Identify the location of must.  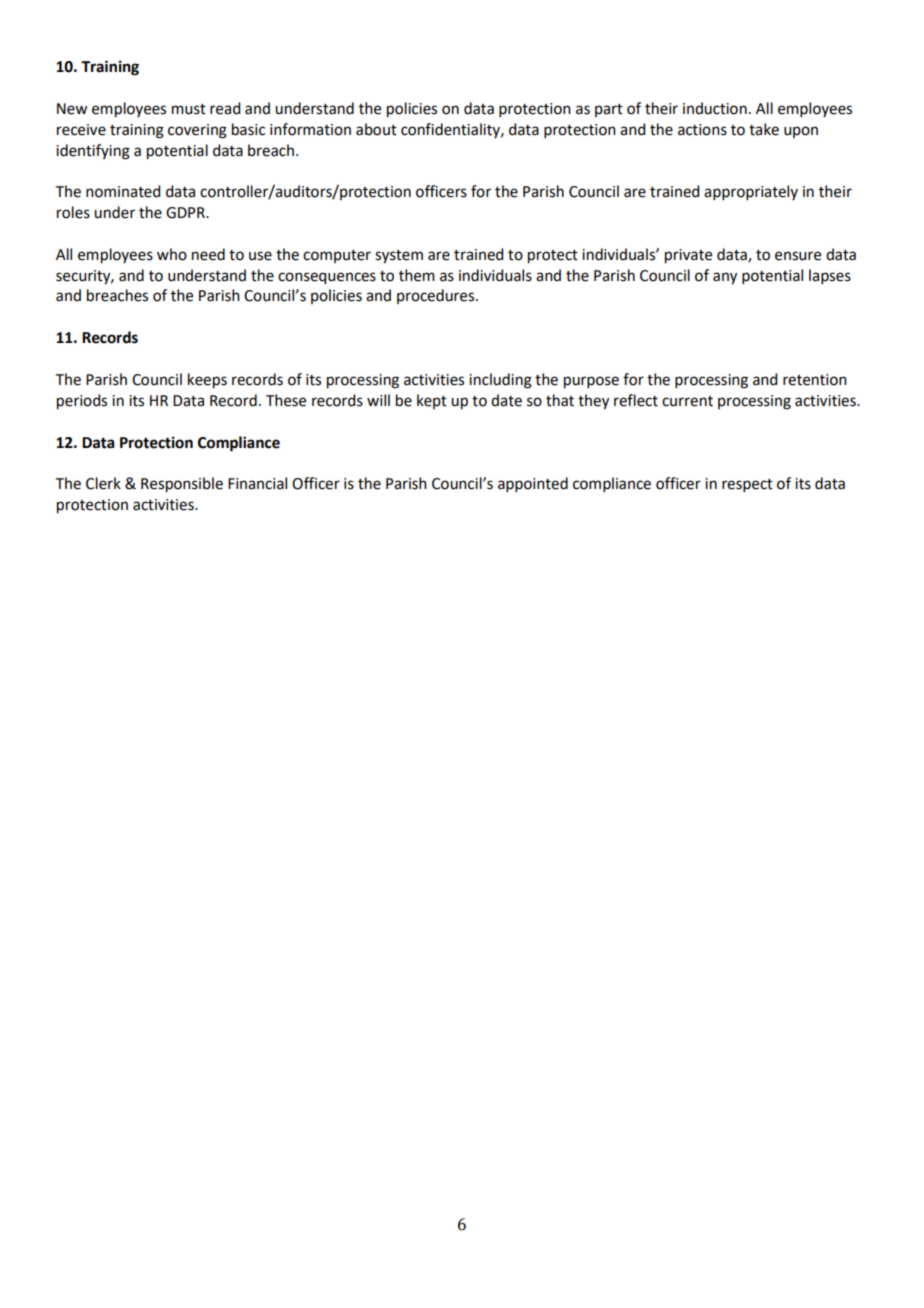
(189, 109).
